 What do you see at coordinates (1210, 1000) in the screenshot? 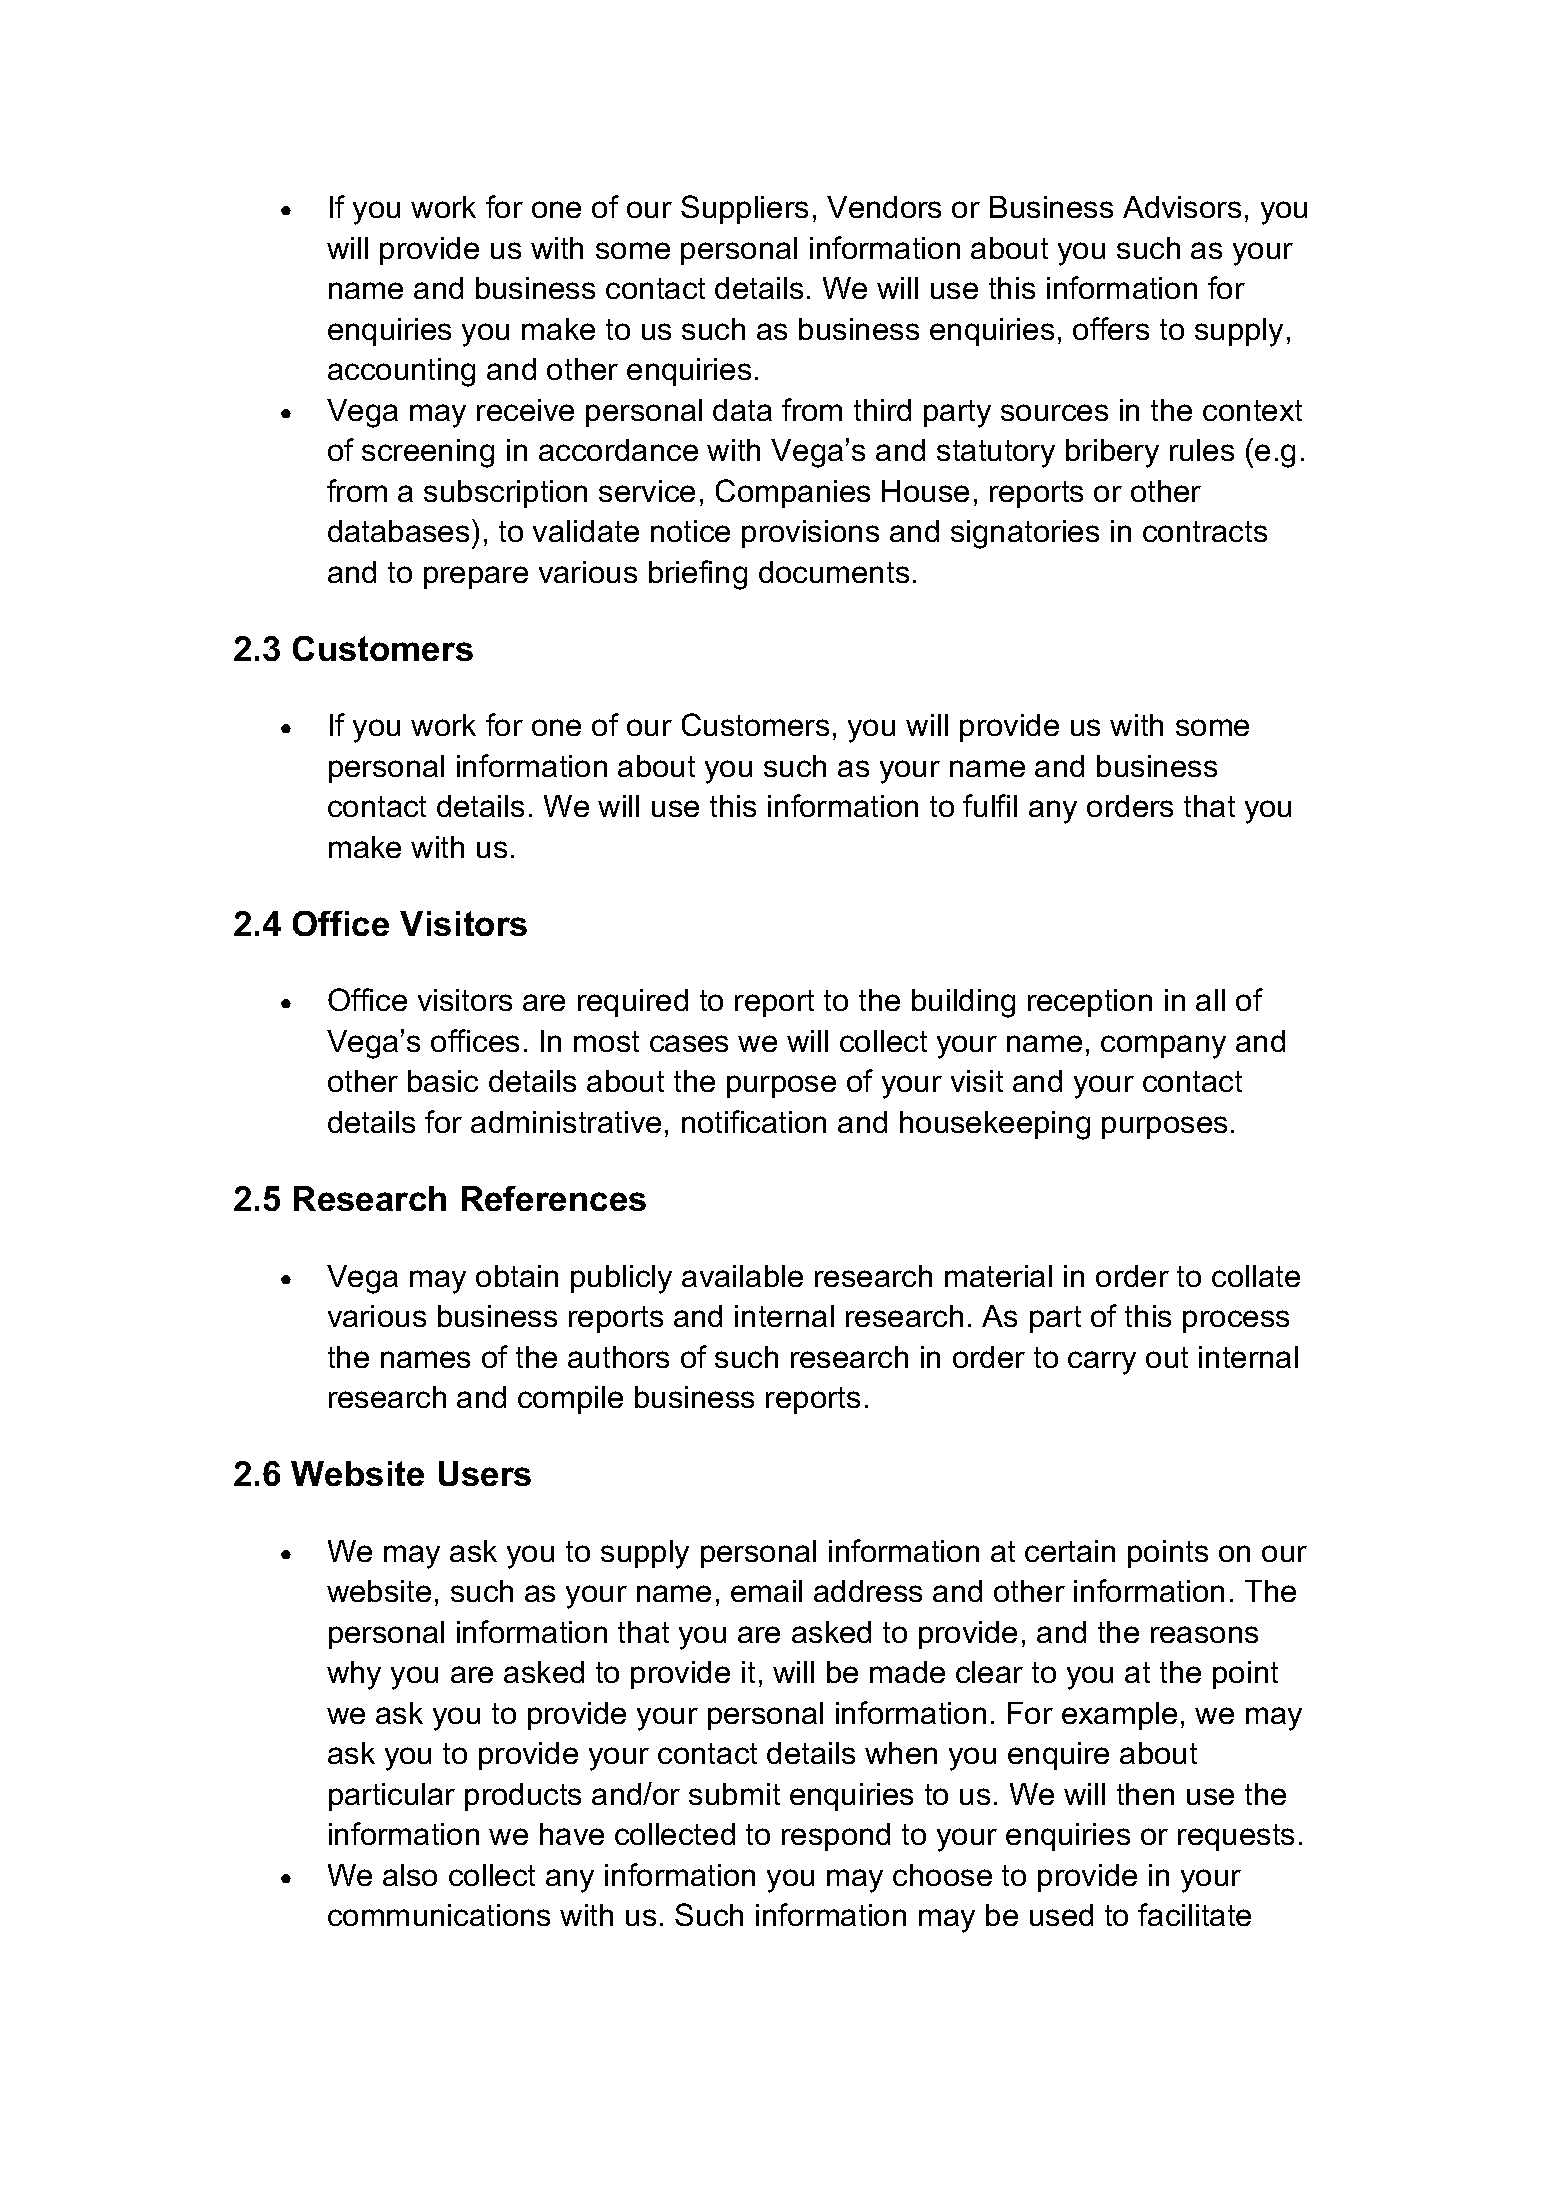
I see `all` at bounding box center [1210, 1000].
